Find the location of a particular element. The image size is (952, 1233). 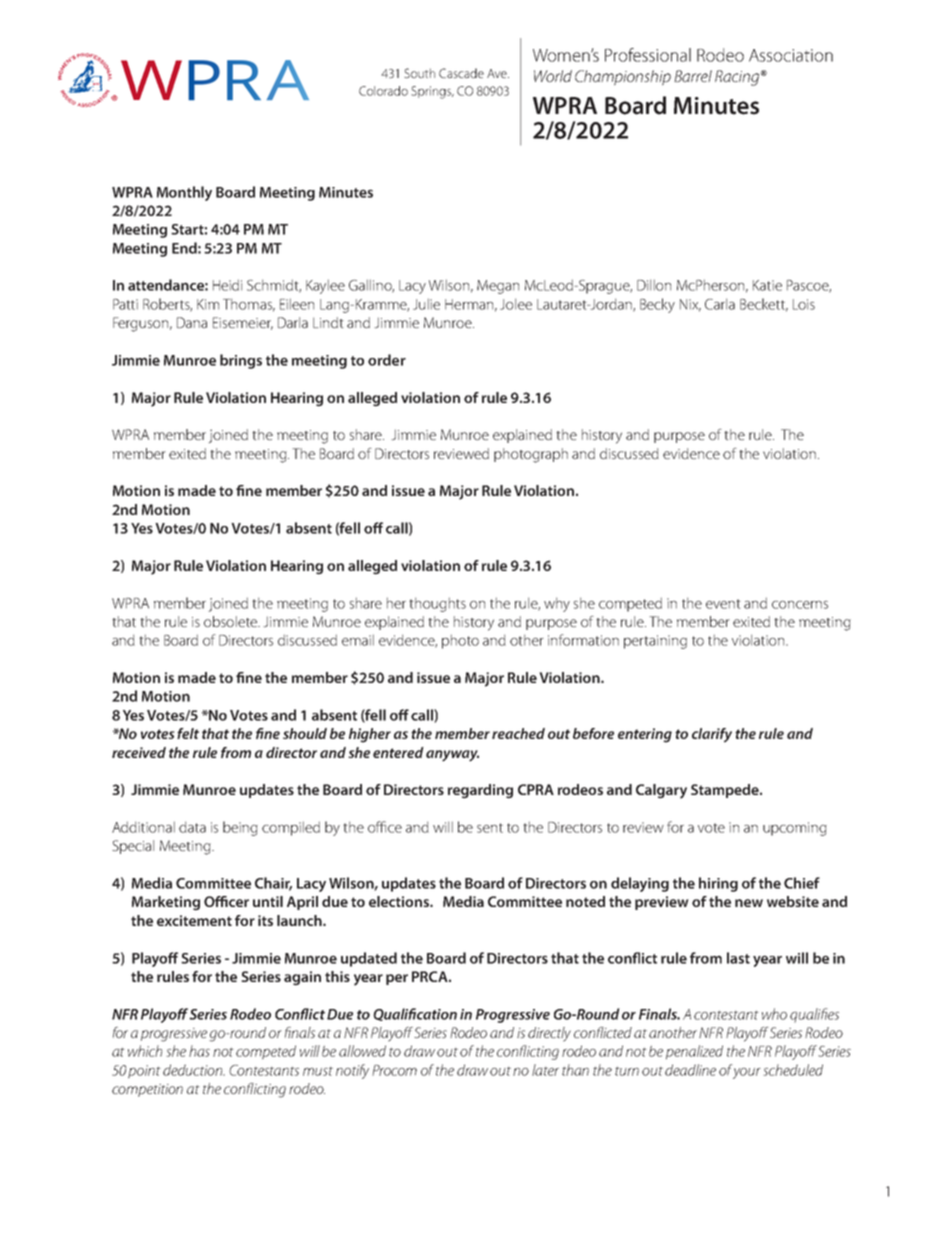

Carla is located at coordinates (720, 304).
